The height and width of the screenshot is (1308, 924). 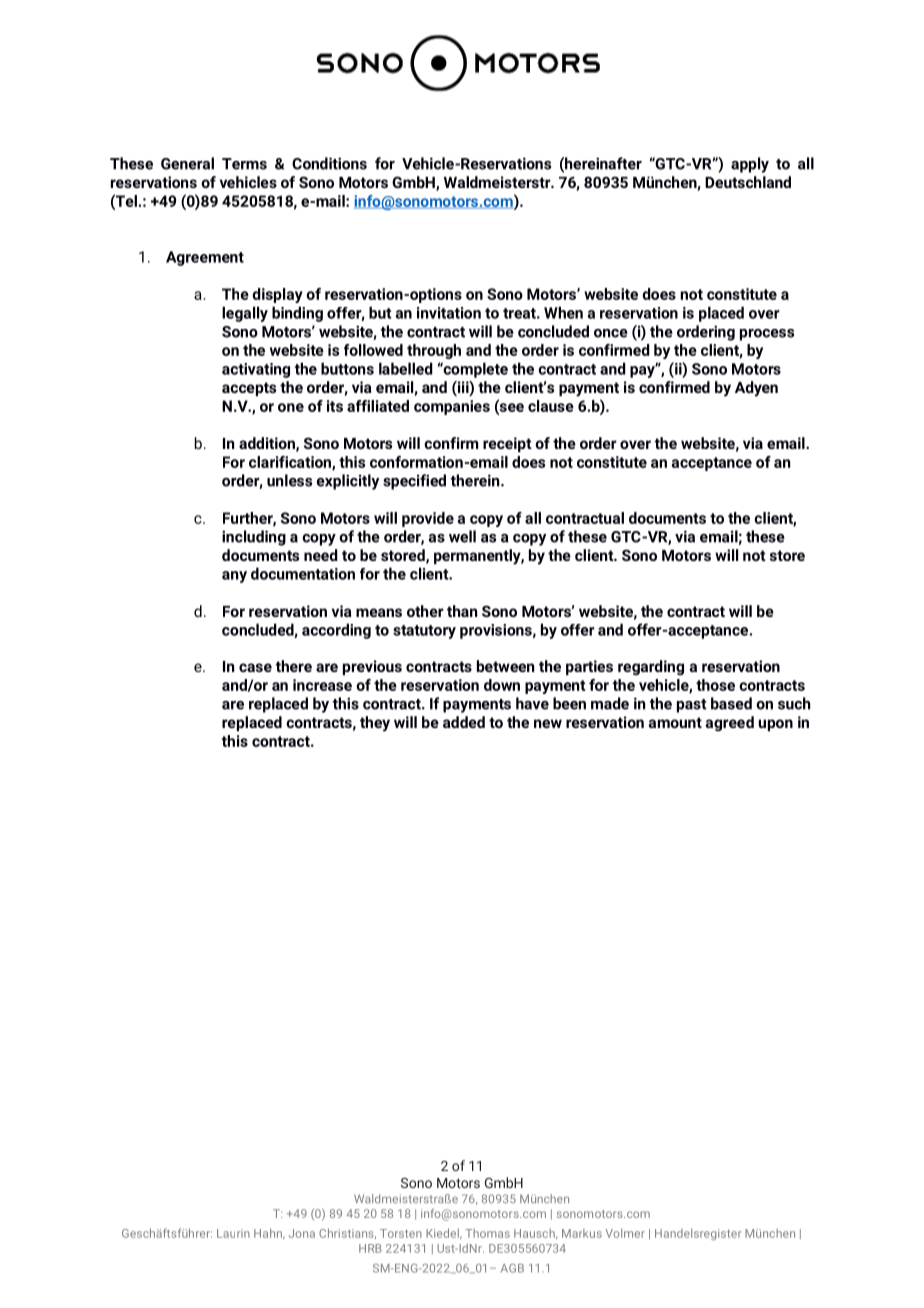 What do you see at coordinates (730, 724) in the screenshot?
I see `agreed` at bounding box center [730, 724].
